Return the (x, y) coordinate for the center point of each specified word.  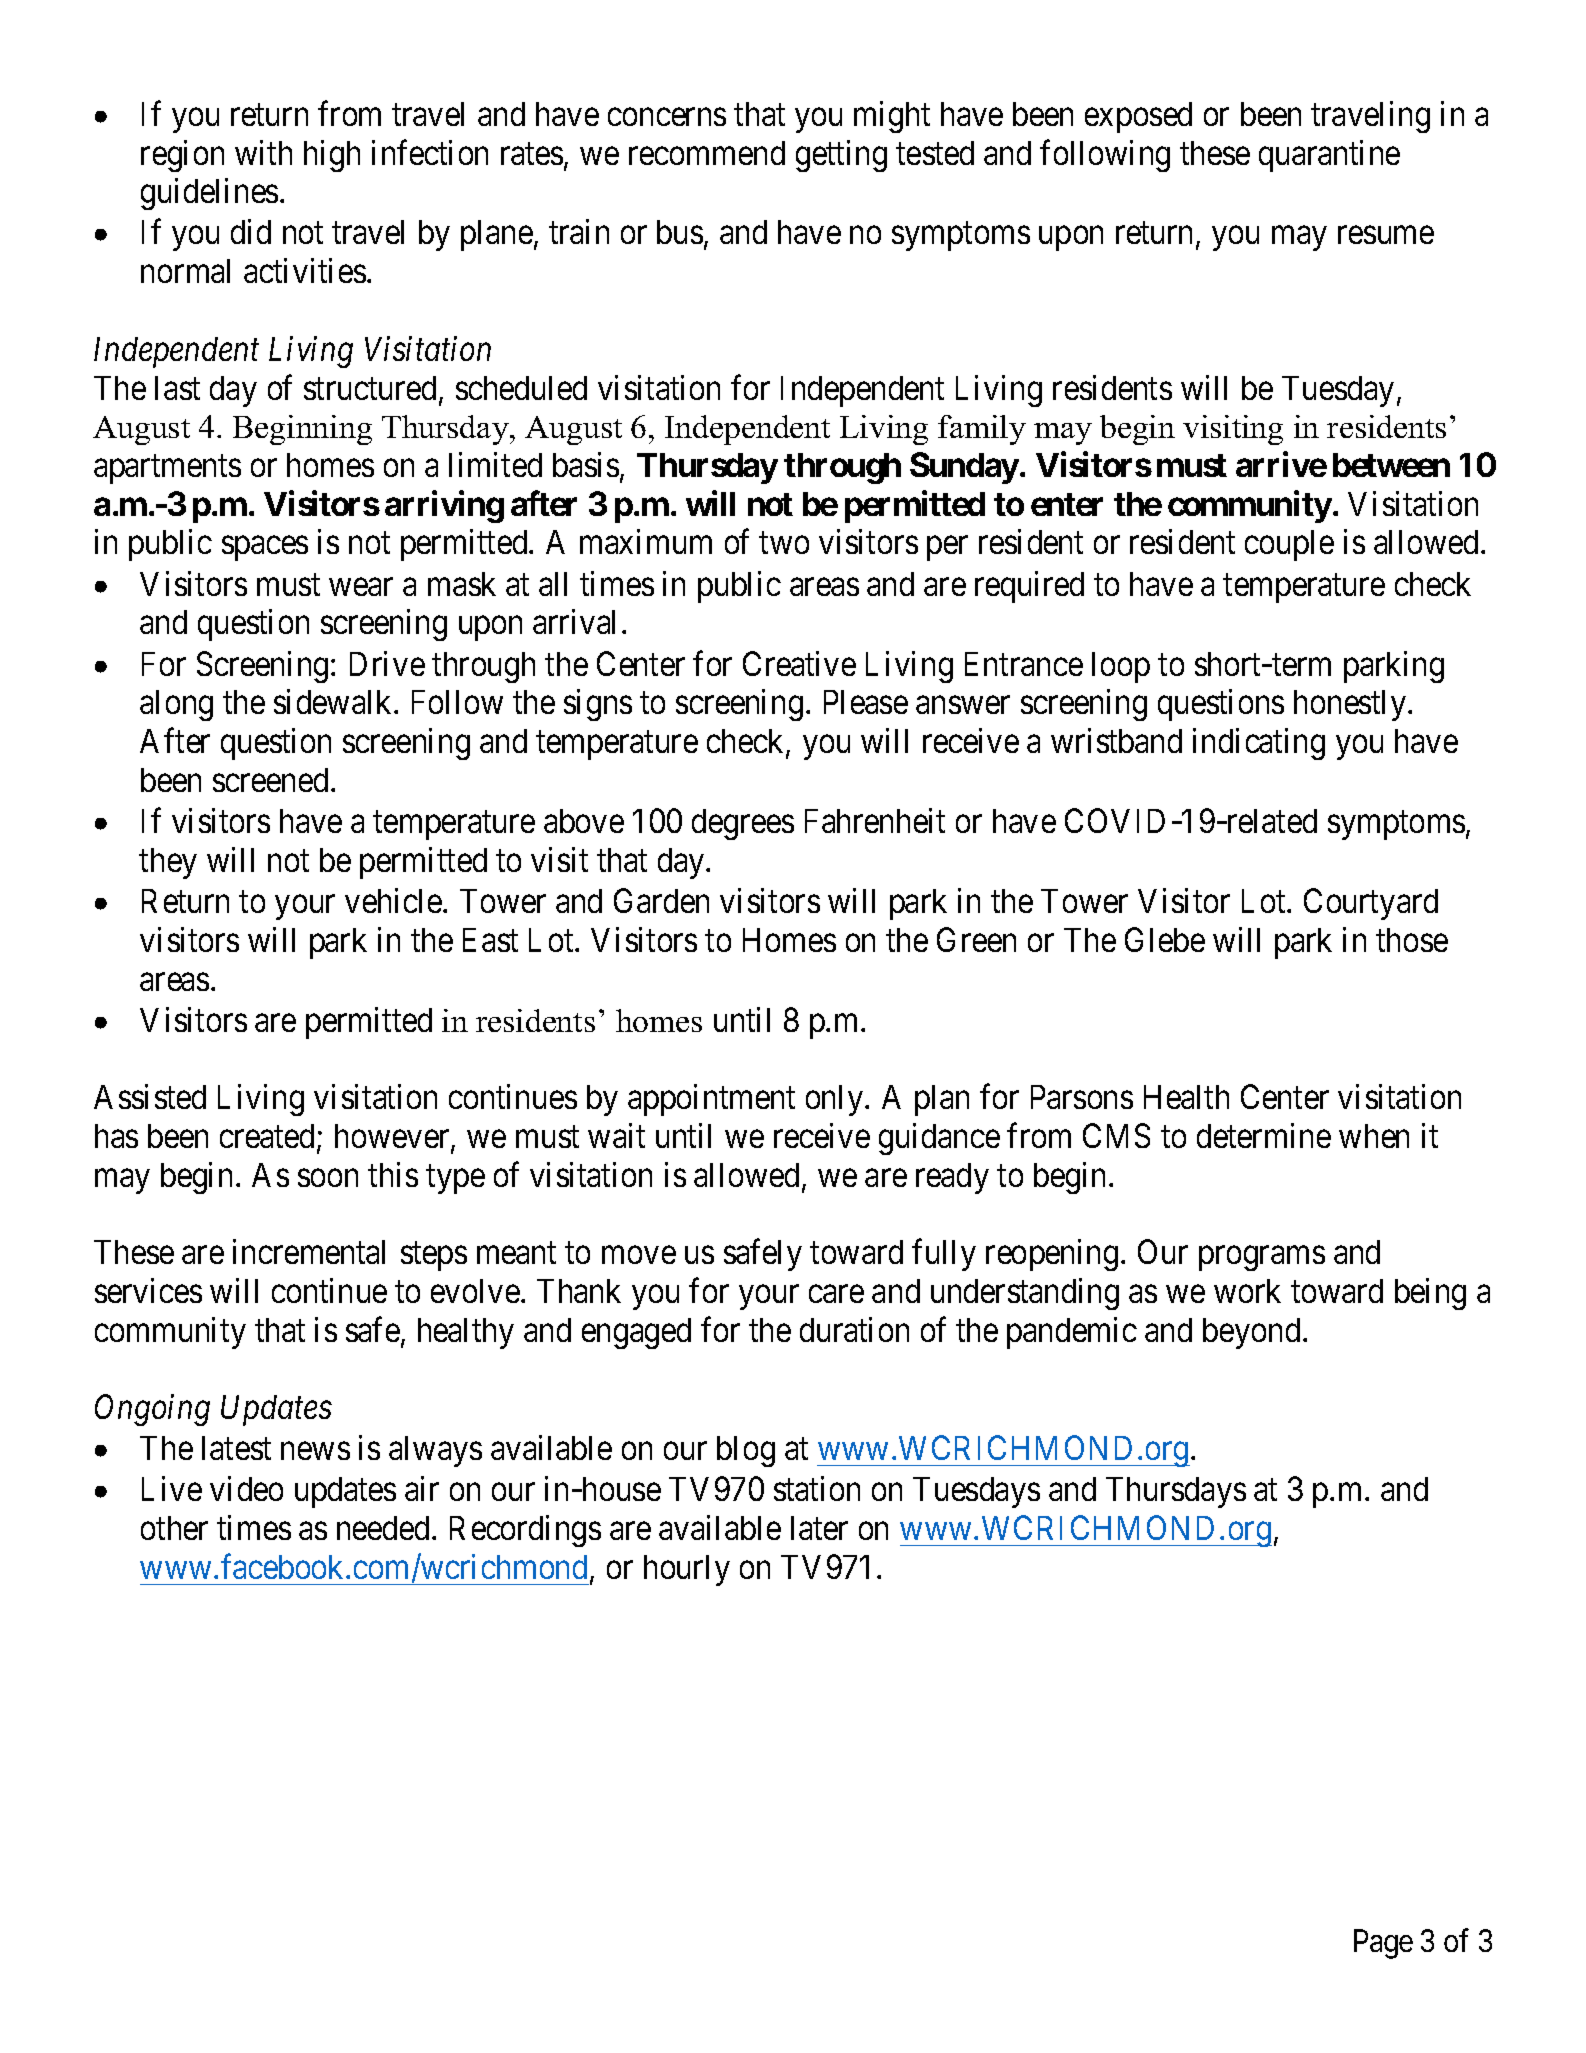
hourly (687, 1570)
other (174, 1528)
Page (1383, 1944)
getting (841, 156)
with (263, 152)
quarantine (1329, 156)
